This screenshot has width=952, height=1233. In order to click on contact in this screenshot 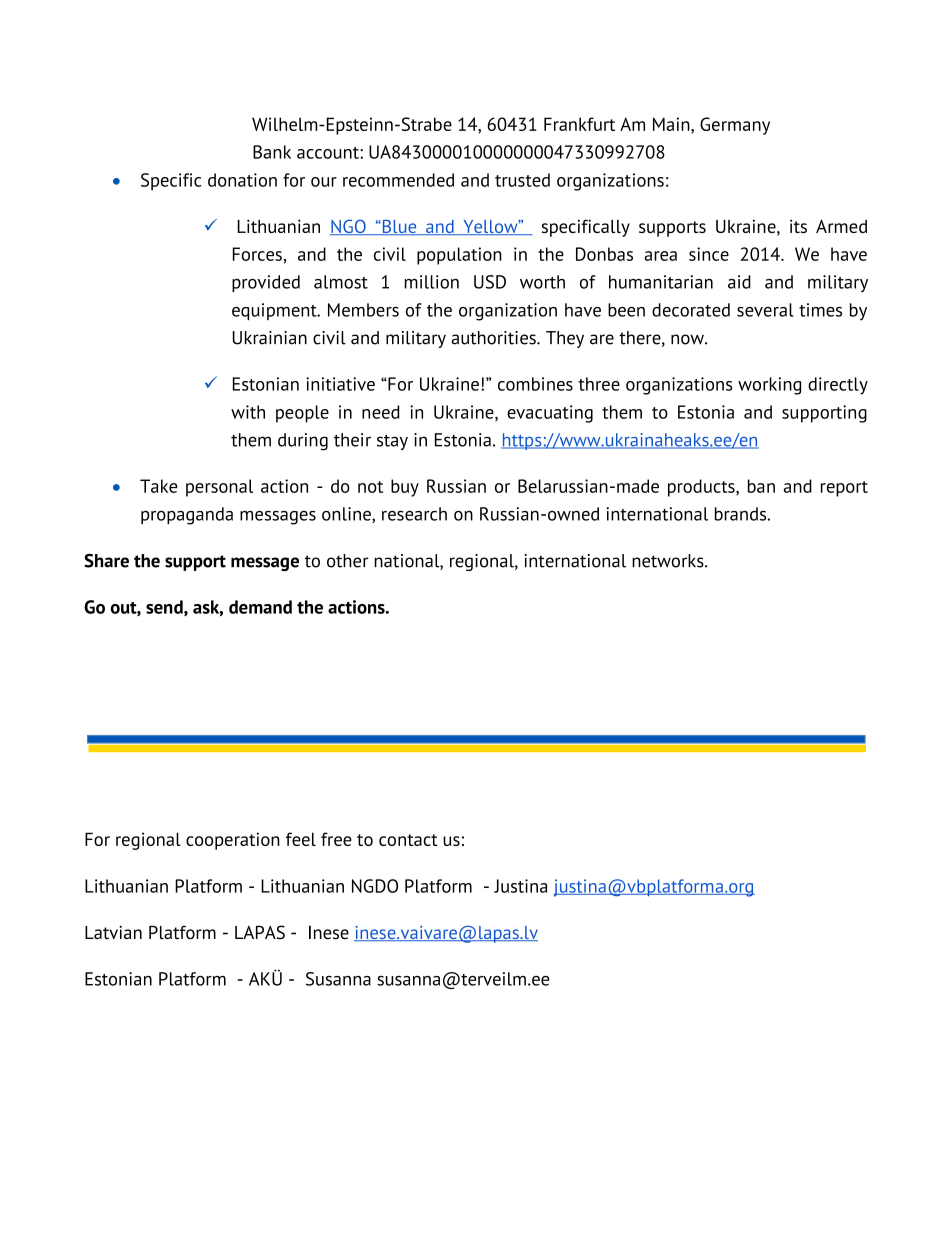, I will do `click(408, 840)`.
